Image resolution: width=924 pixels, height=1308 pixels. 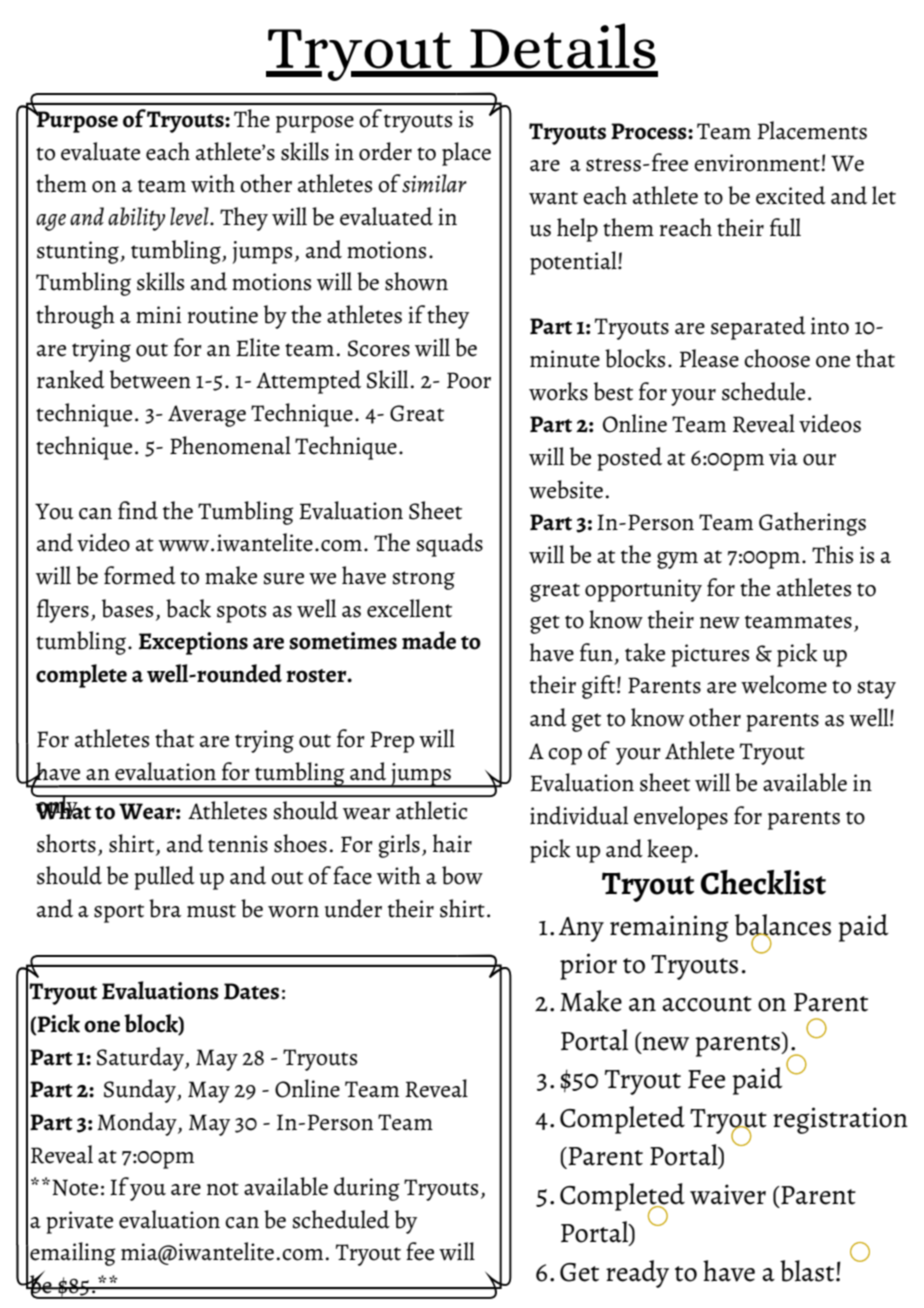 I want to click on prior, so click(x=588, y=966).
